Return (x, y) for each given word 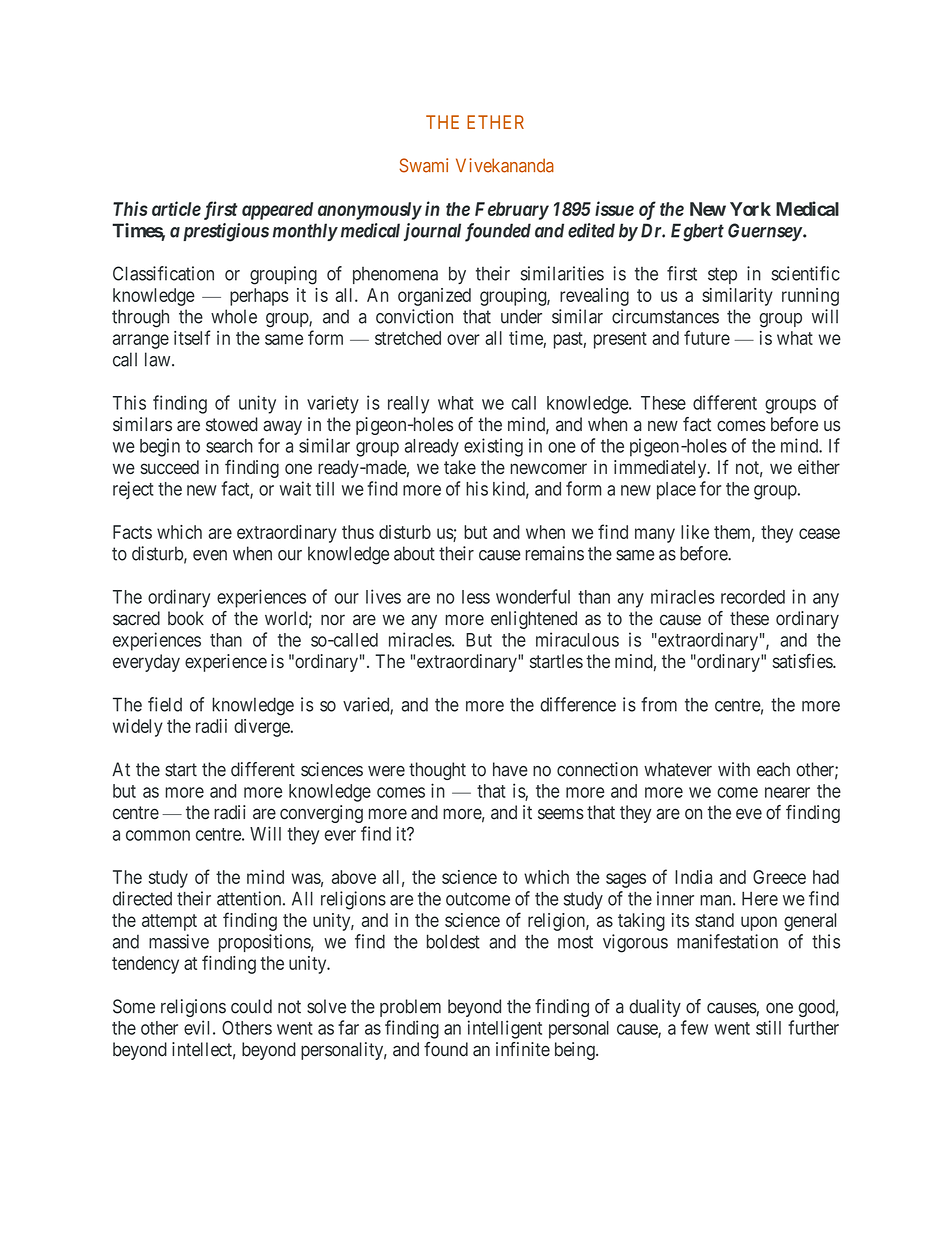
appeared (277, 211)
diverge (262, 728)
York (750, 209)
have (510, 769)
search (229, 446)
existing (493, 447)
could (251, 1006)
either (819, 467)
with (734, 769)
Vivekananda (505, 165)
